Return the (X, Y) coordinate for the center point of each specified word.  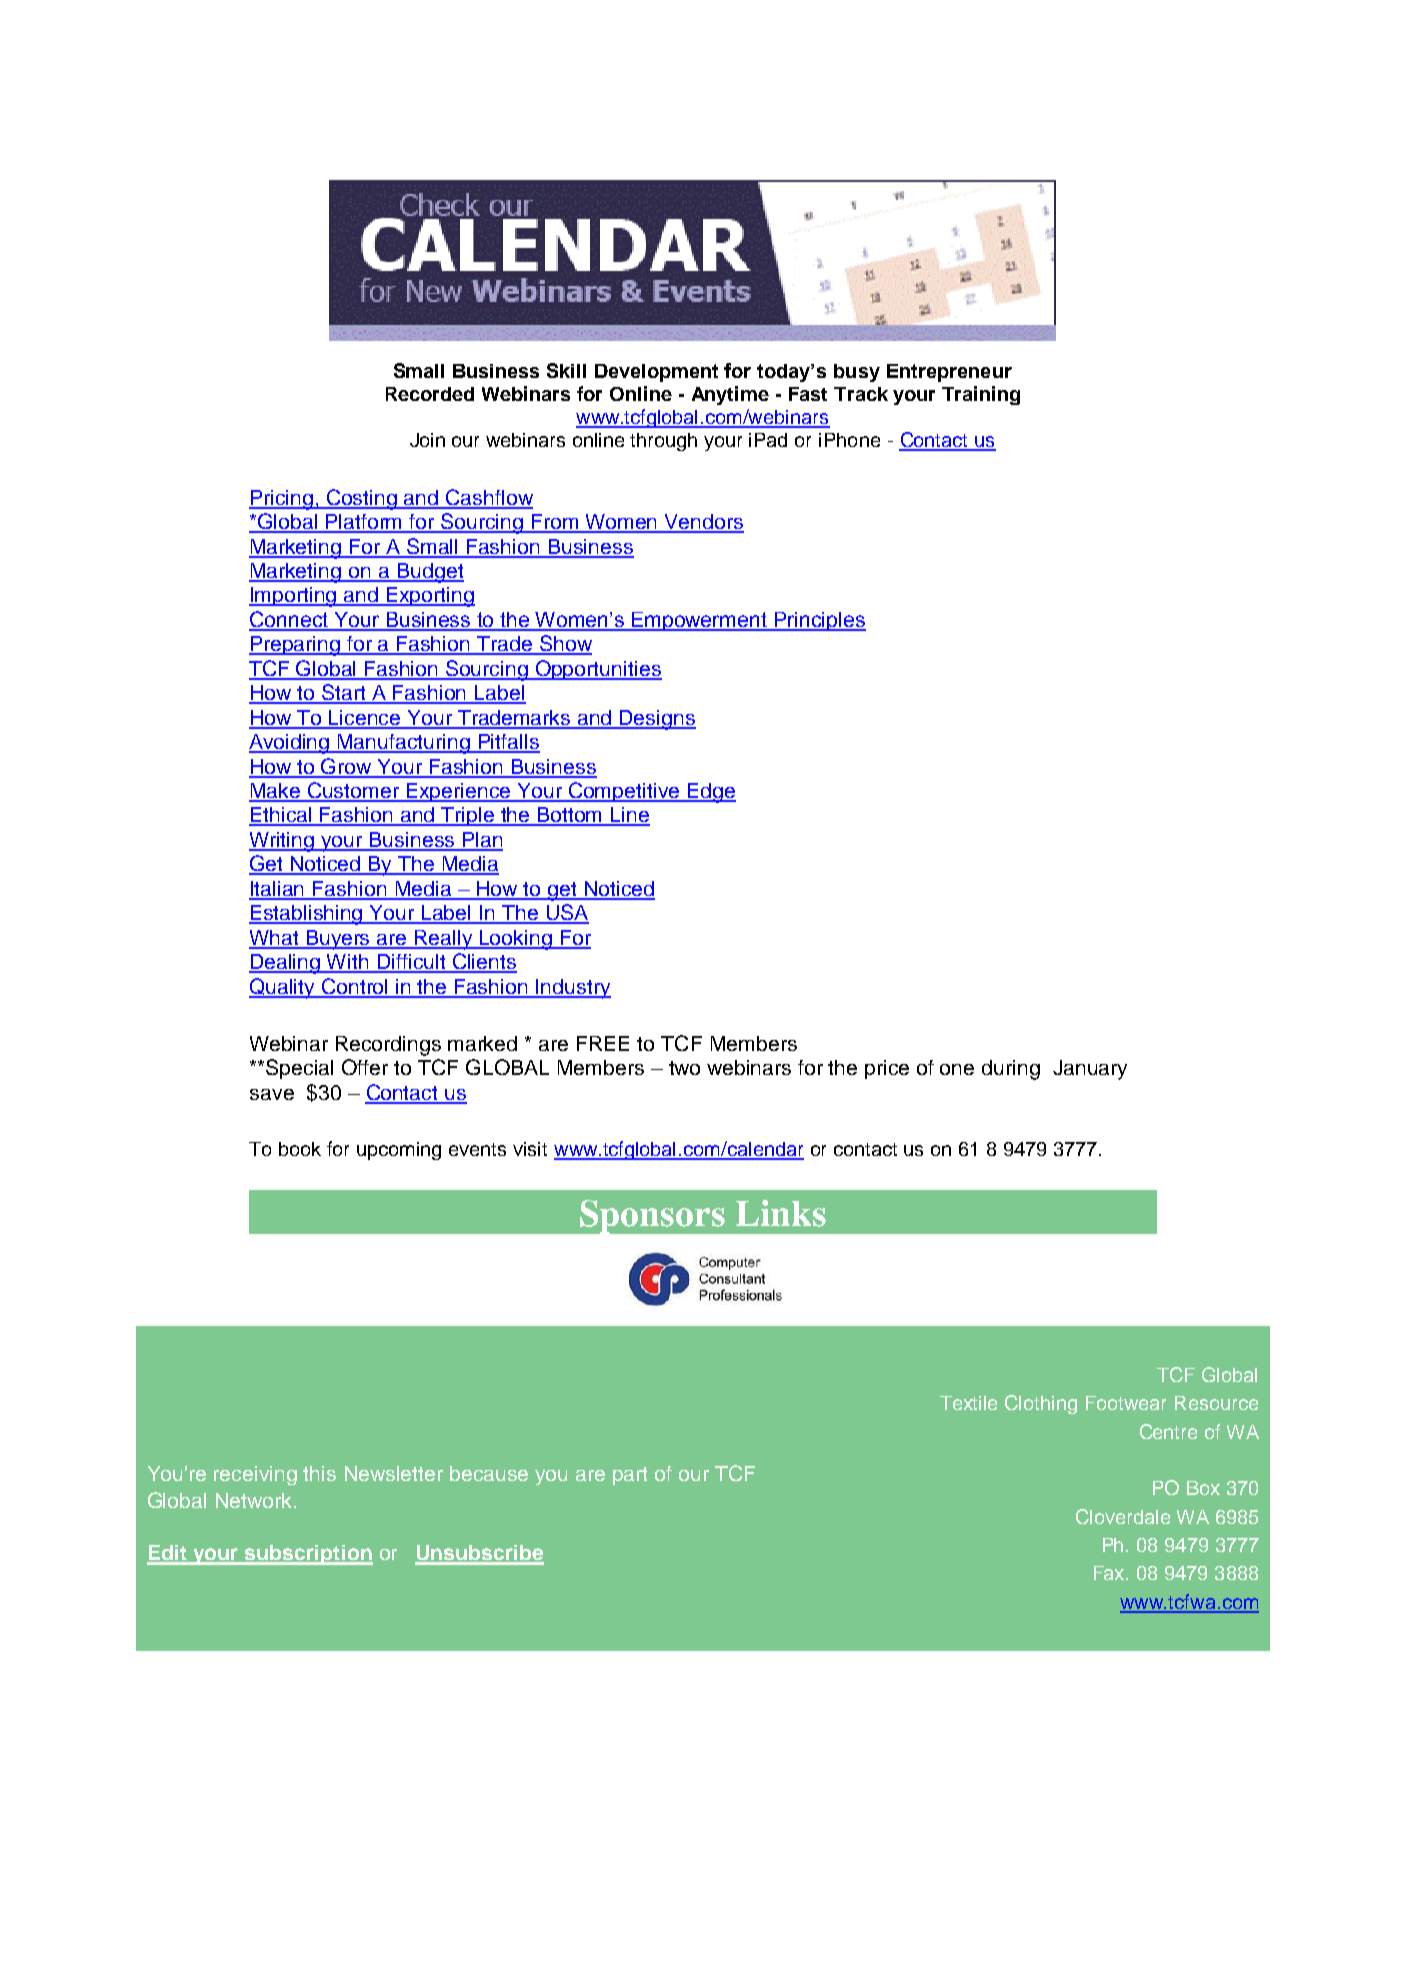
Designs (657, 720)
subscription (308, 1555)
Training (981, 395)
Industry (573, 989)
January (1090, 1070)
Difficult (411, 963)
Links (781, 1213)
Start (344, 693)
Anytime (730, 395)
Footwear (1126, 1403)
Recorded (430, 394)
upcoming (399, 1151)
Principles (819, 621)
